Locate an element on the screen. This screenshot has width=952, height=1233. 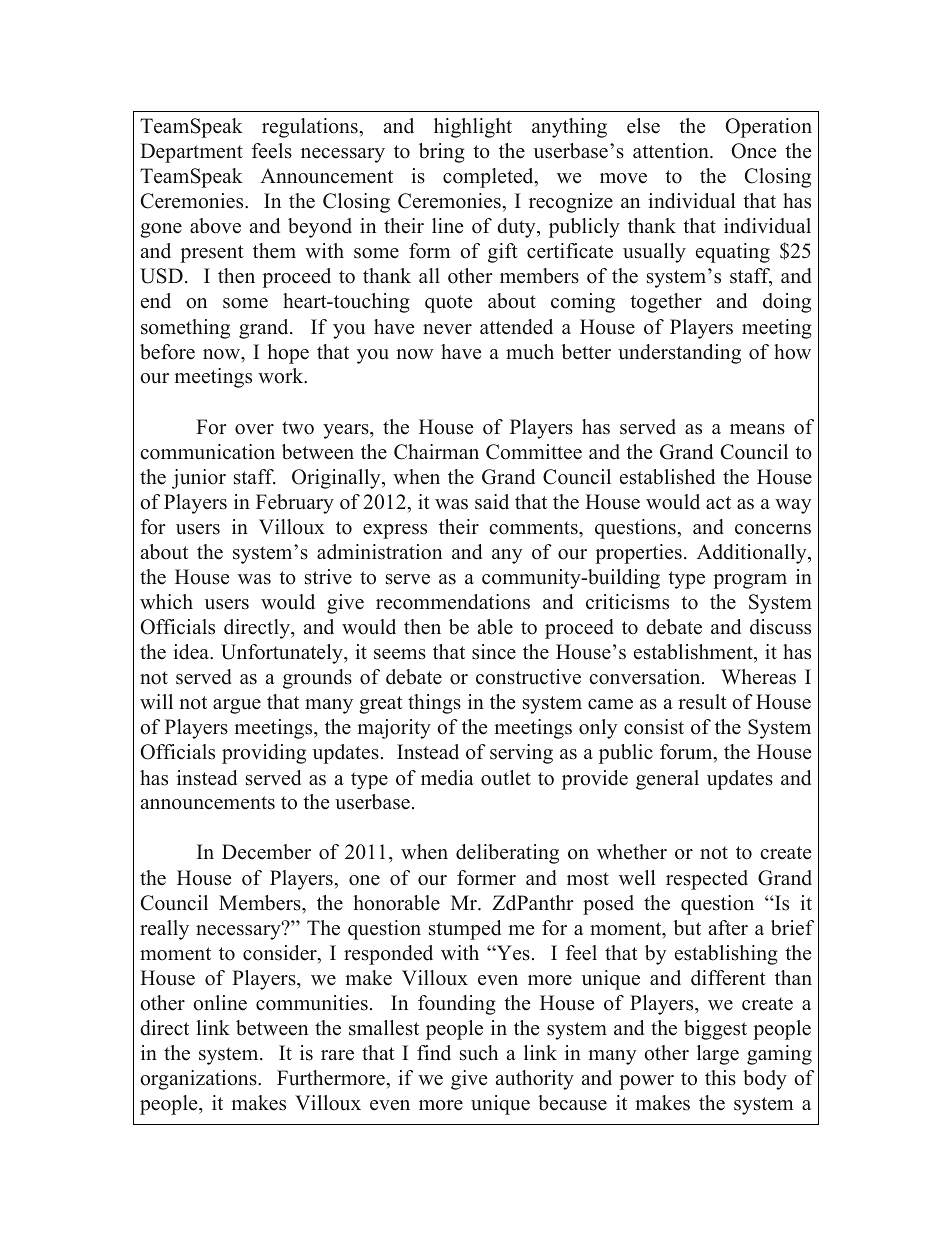
this is located at coordinates (720, 1078).
